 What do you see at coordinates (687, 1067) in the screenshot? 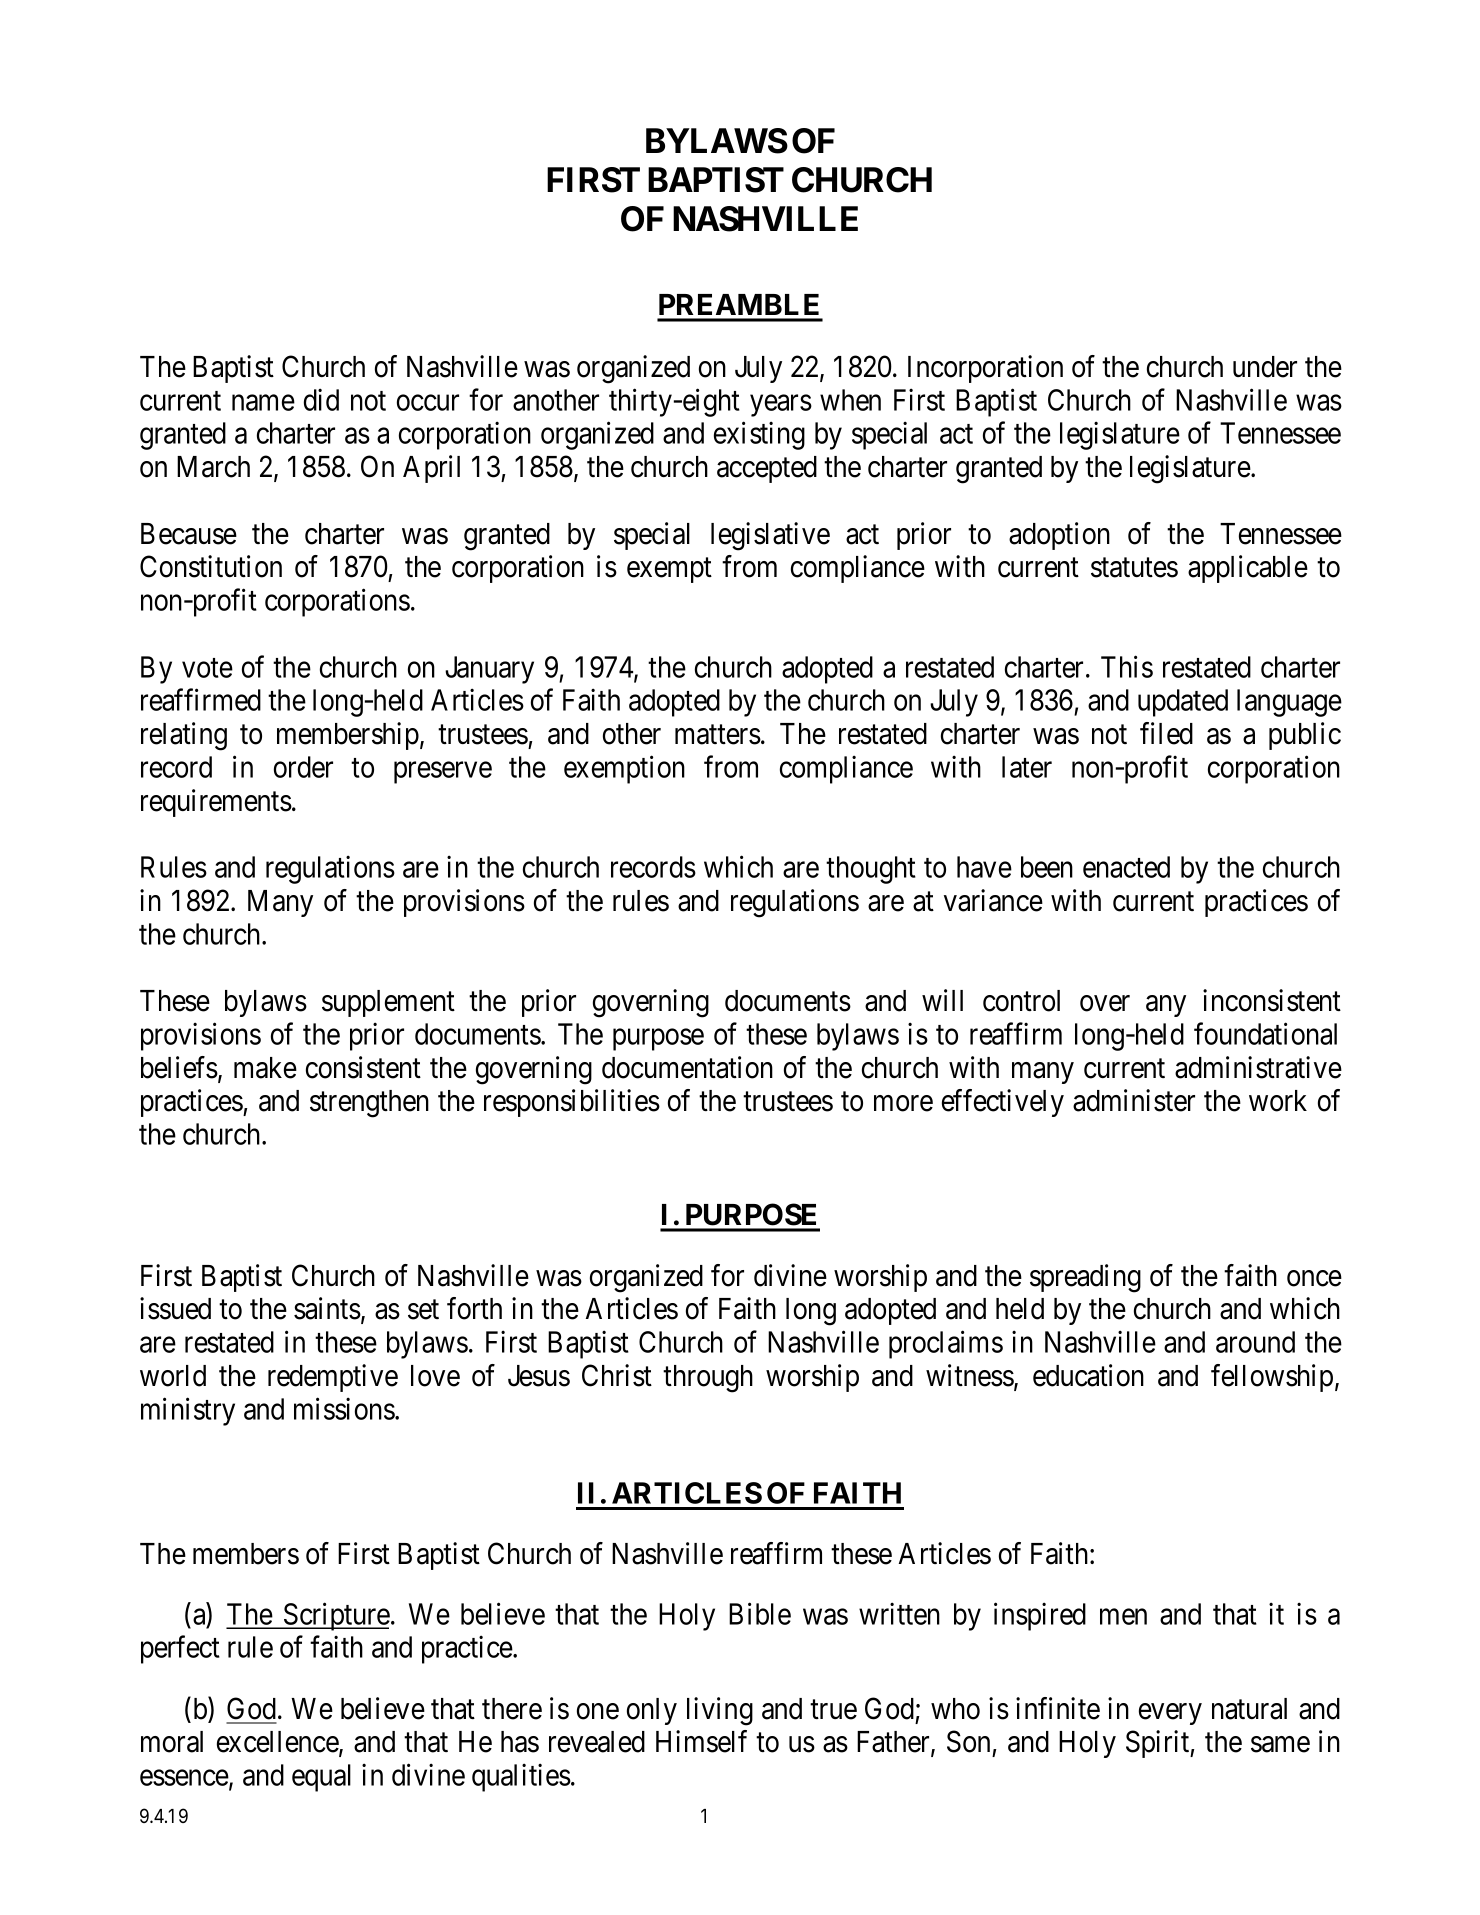
I see `documentation` at bounding box center [687, 1067].
